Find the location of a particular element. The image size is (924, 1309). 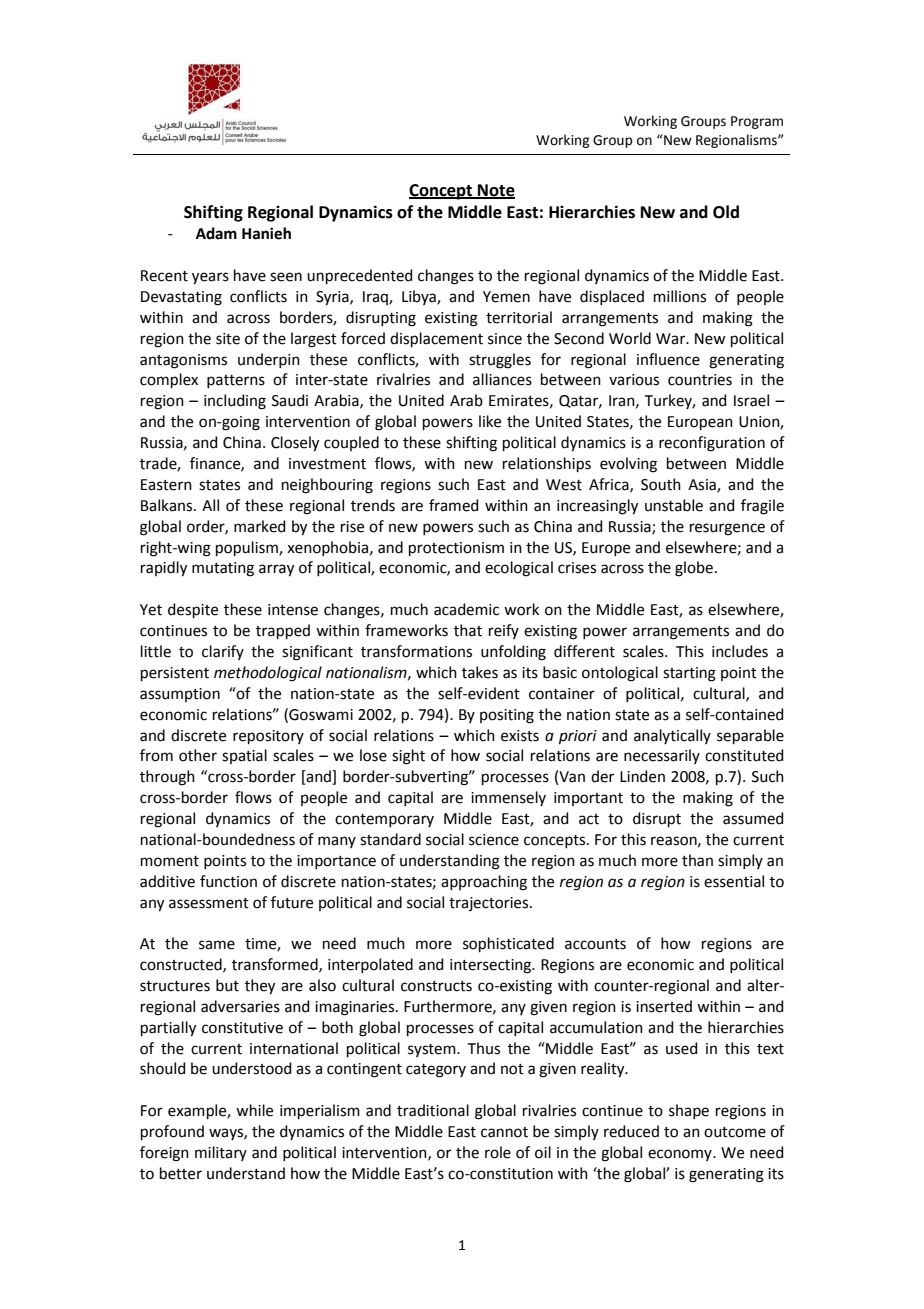

clarify is located at coordinates (223, 652).
